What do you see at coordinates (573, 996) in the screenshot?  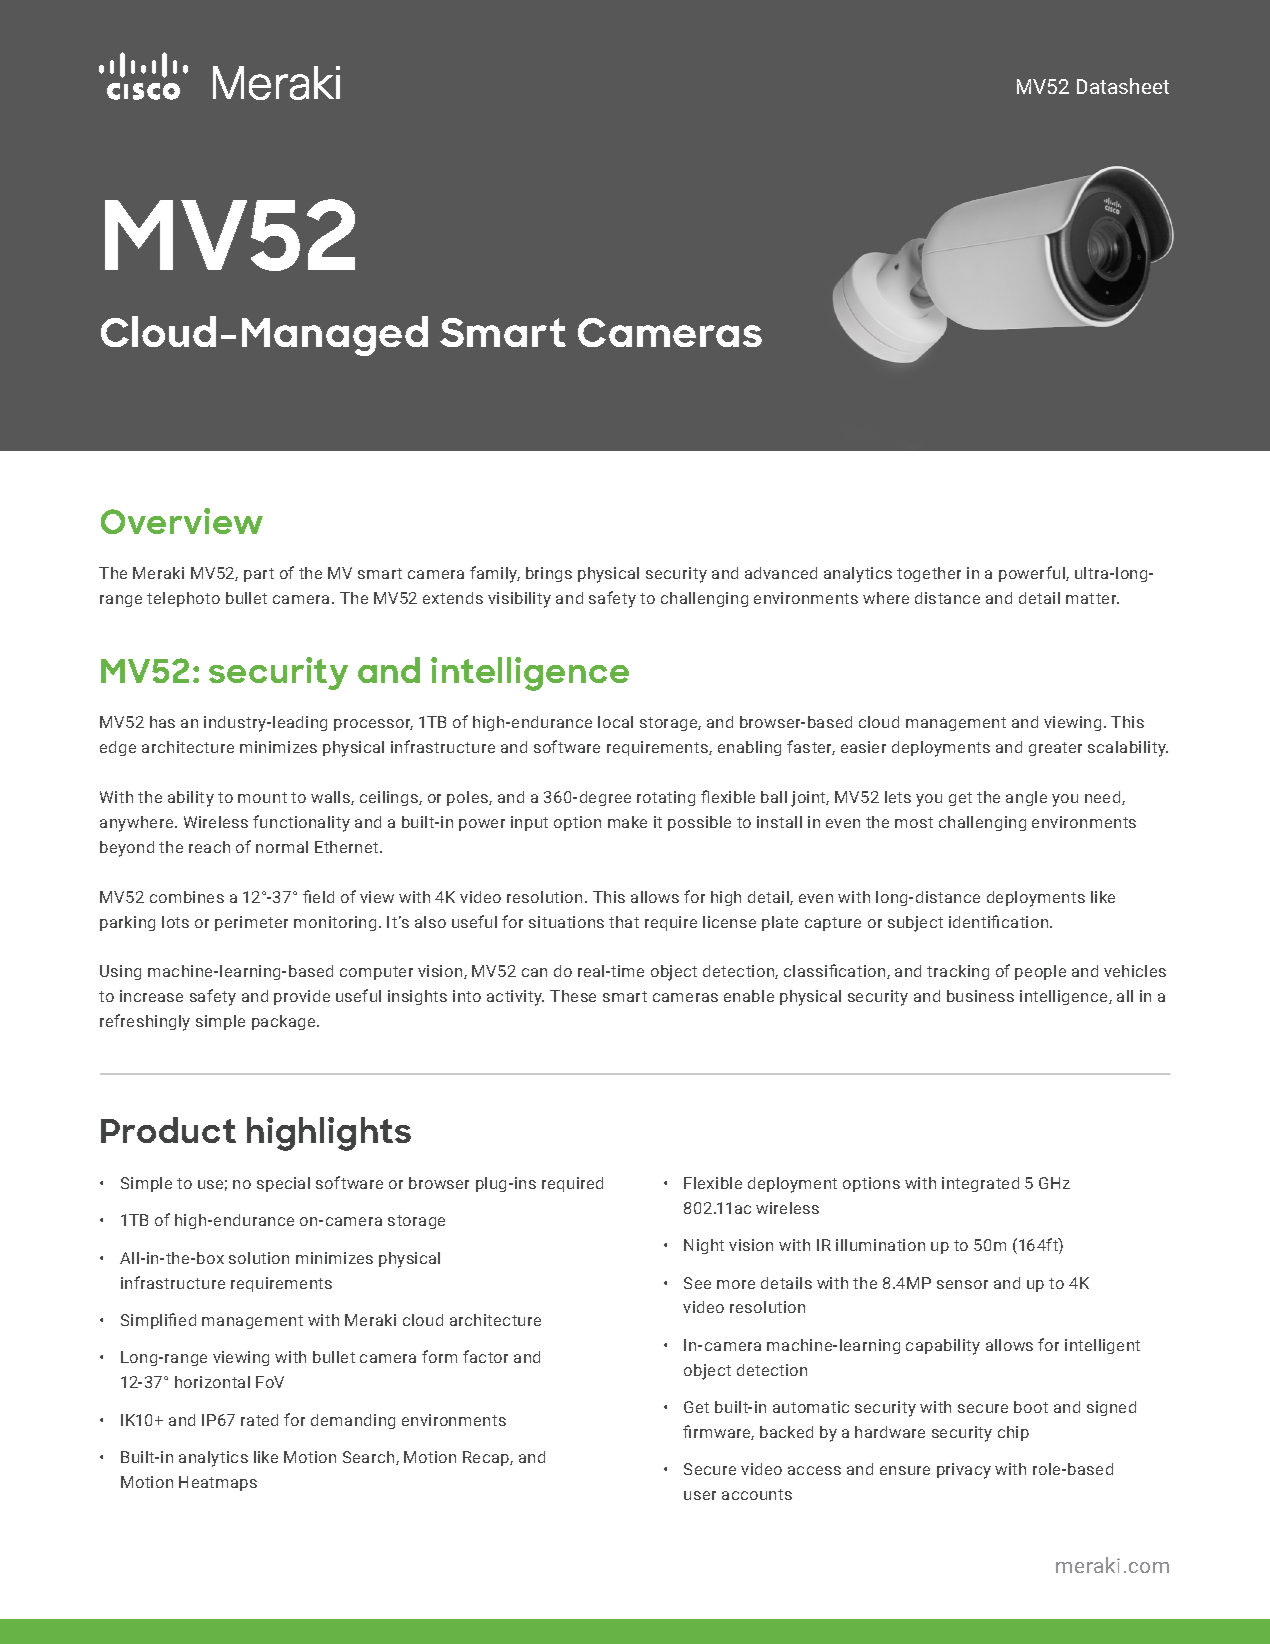 I see `These` at bounding box center [573, 996].
